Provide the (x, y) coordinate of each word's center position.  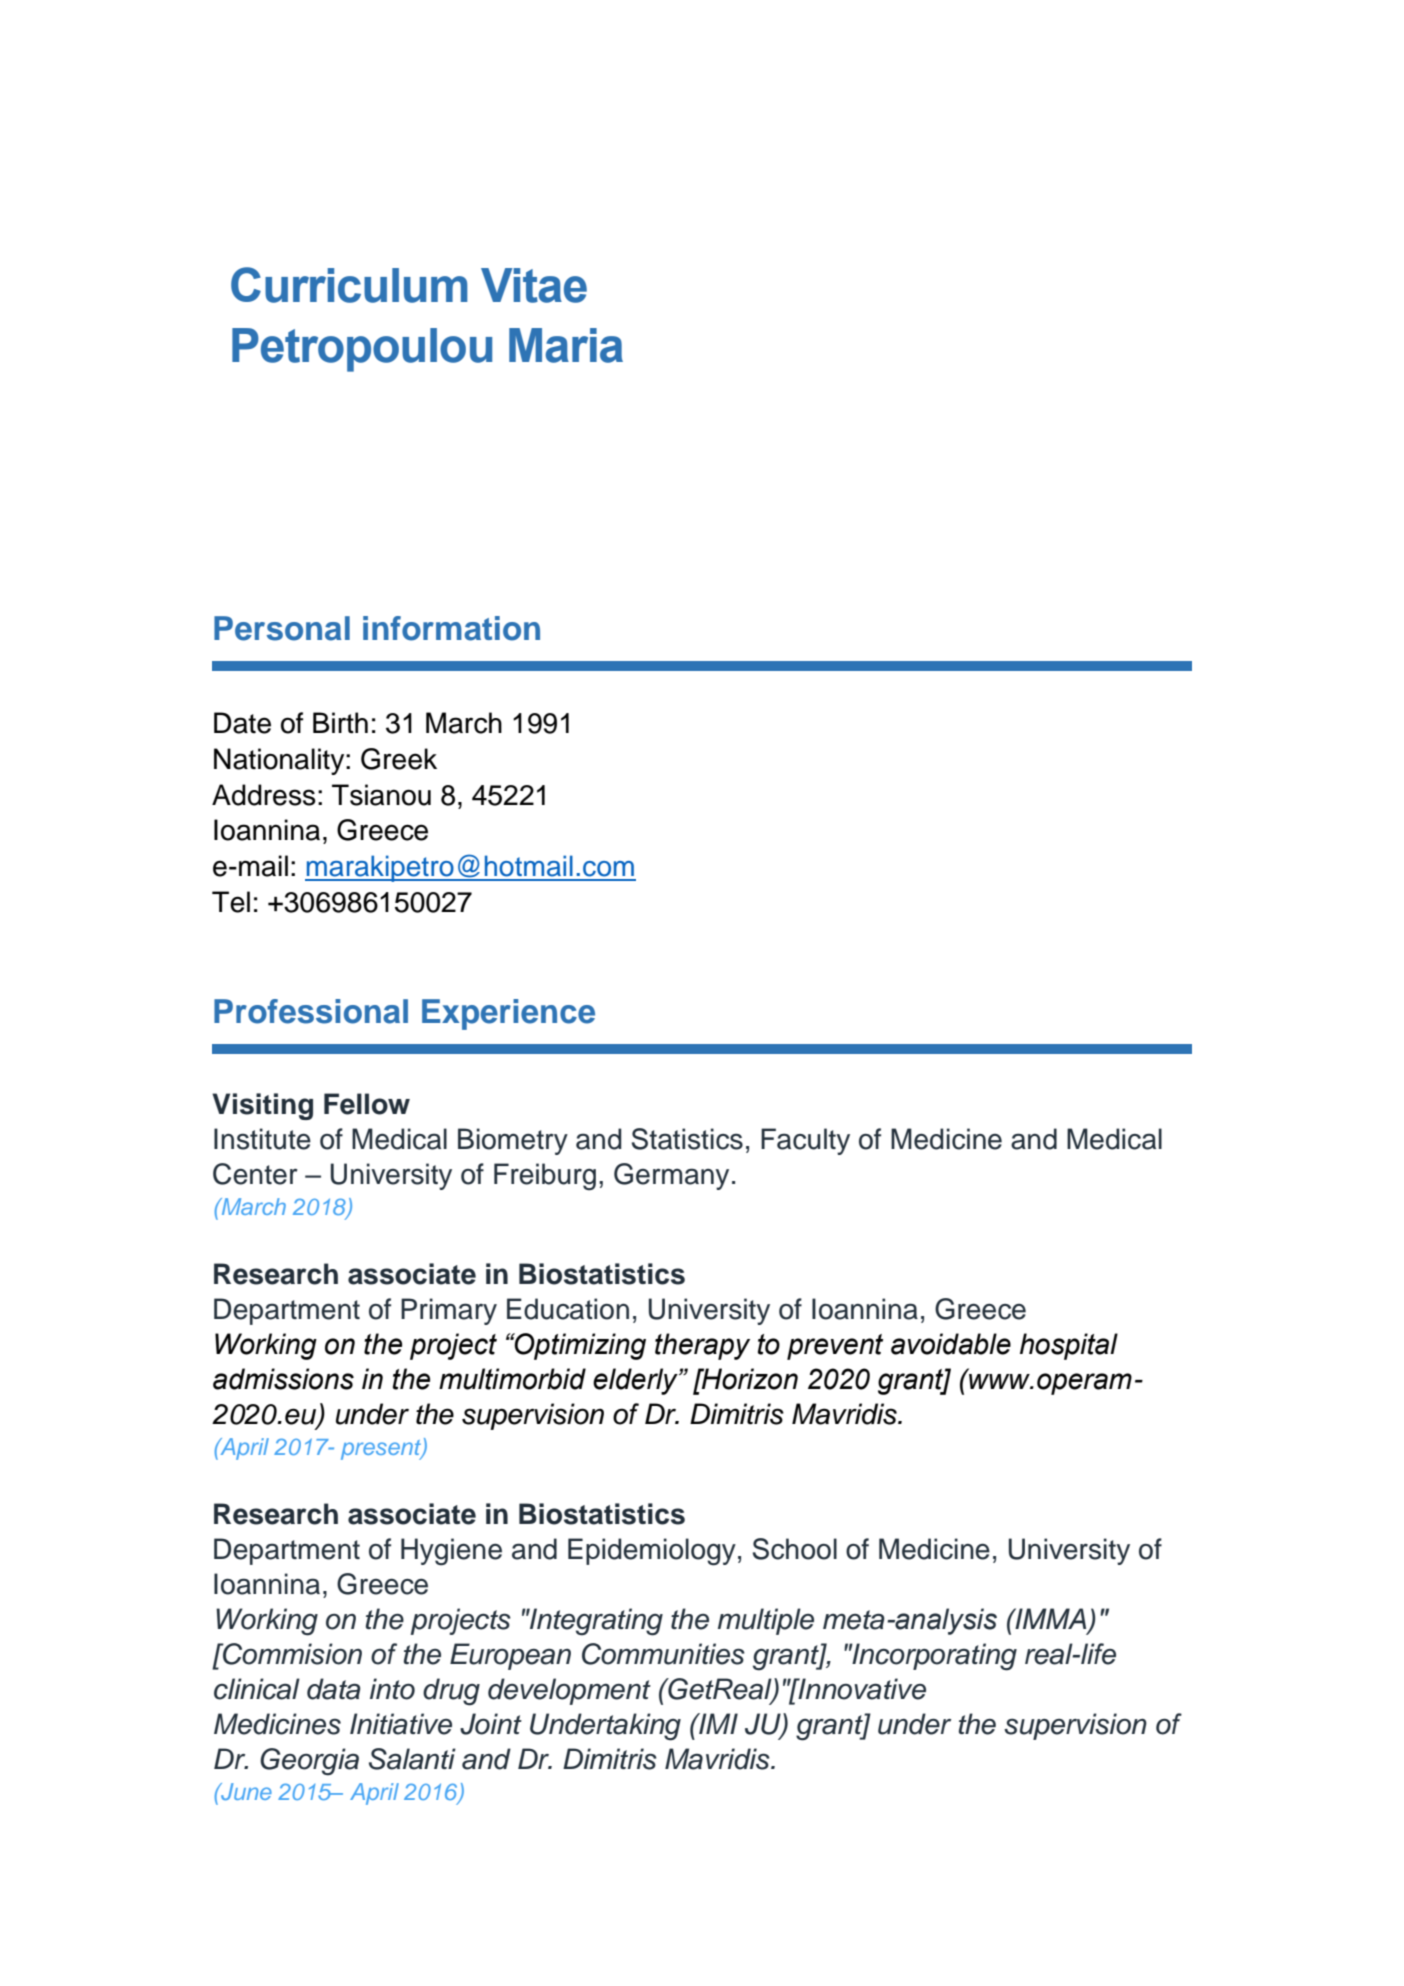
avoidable (951, 1344)
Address (264, 795)
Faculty (805, 1141)
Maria (566, 345)
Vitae (534, 285)
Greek (399, 759)
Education (568, 1309)
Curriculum (349, 285)
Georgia (309, 1762)
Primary (449, 1311)
